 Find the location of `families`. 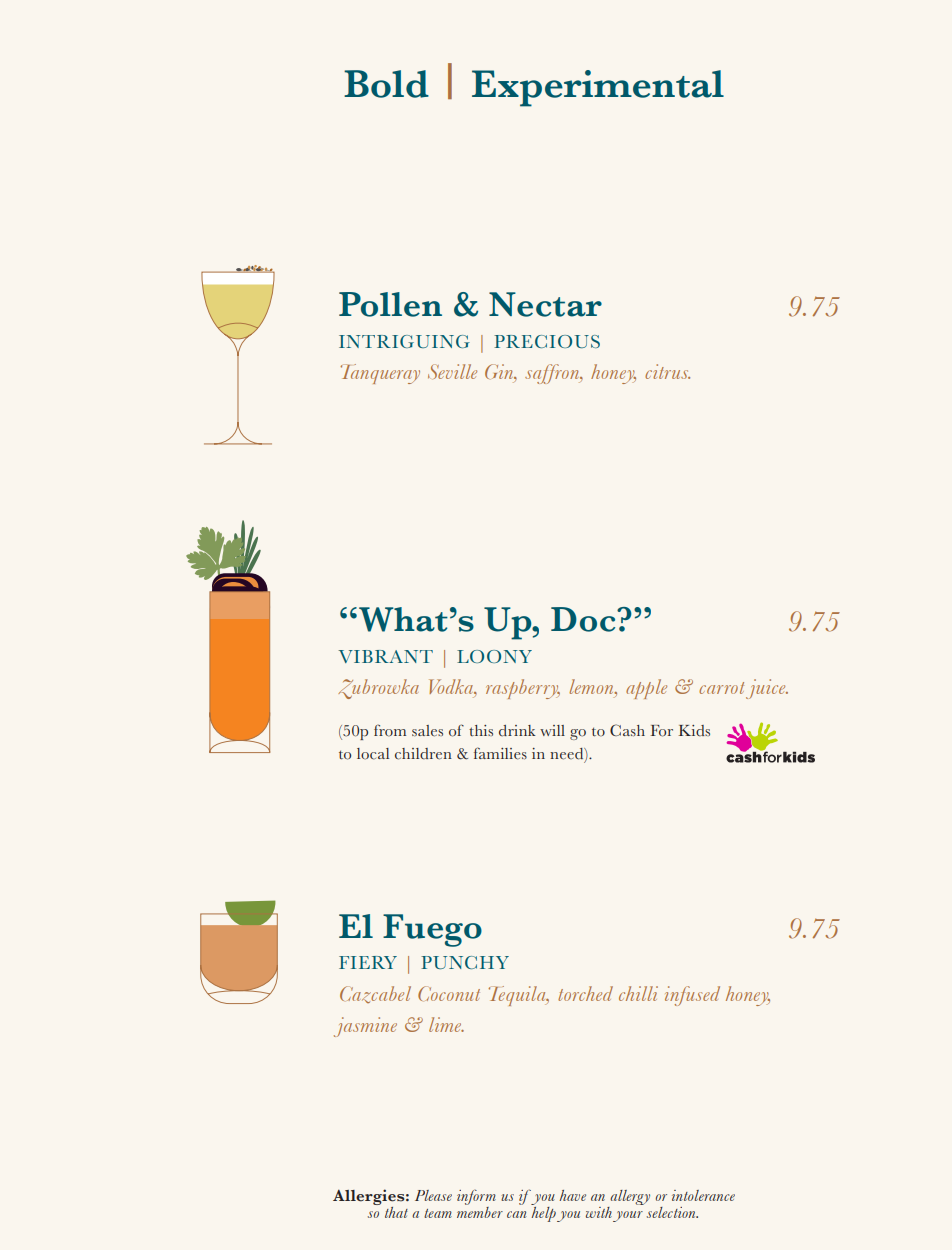

families is located at coordinates (500, 753).
